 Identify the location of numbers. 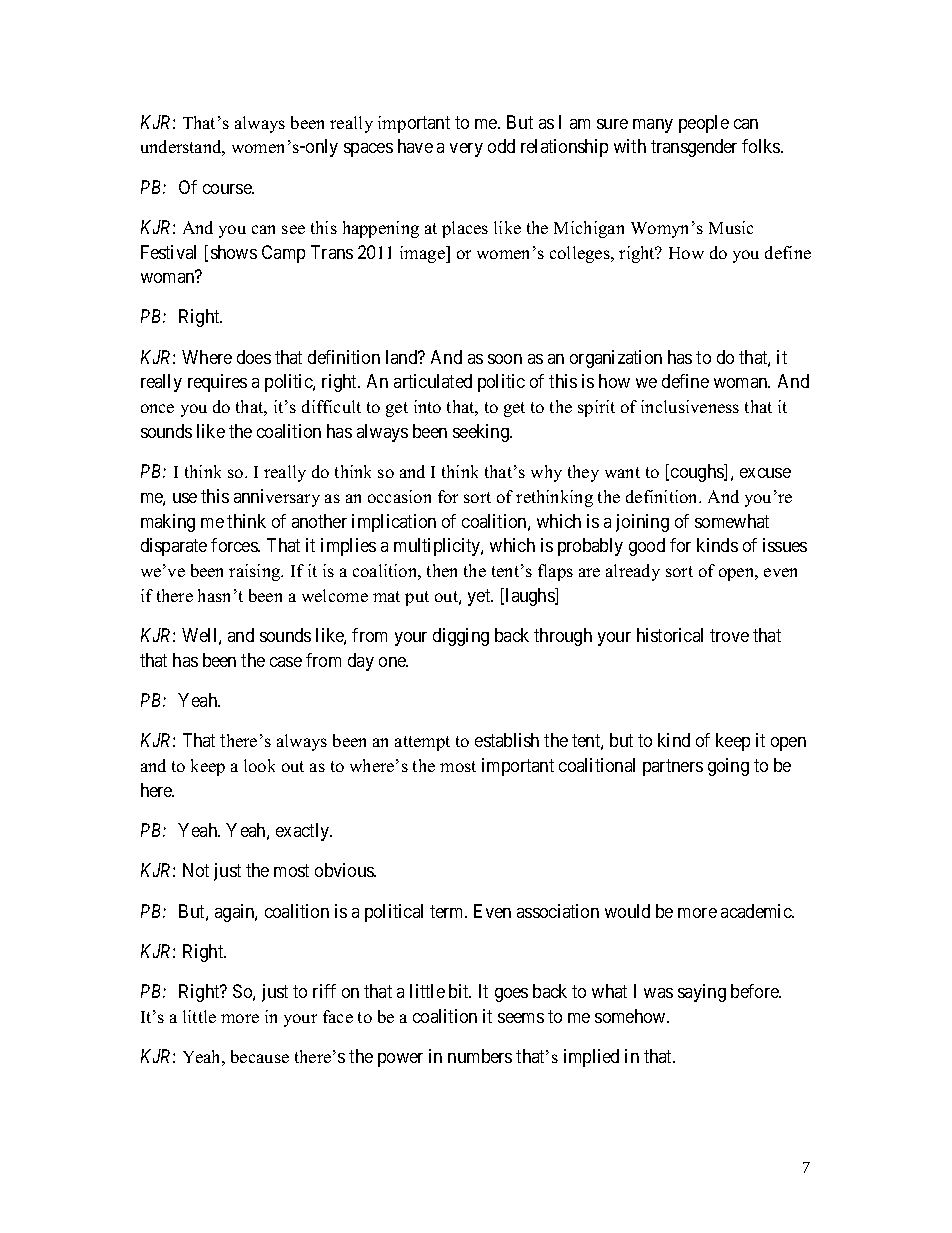
(480, 1056).
